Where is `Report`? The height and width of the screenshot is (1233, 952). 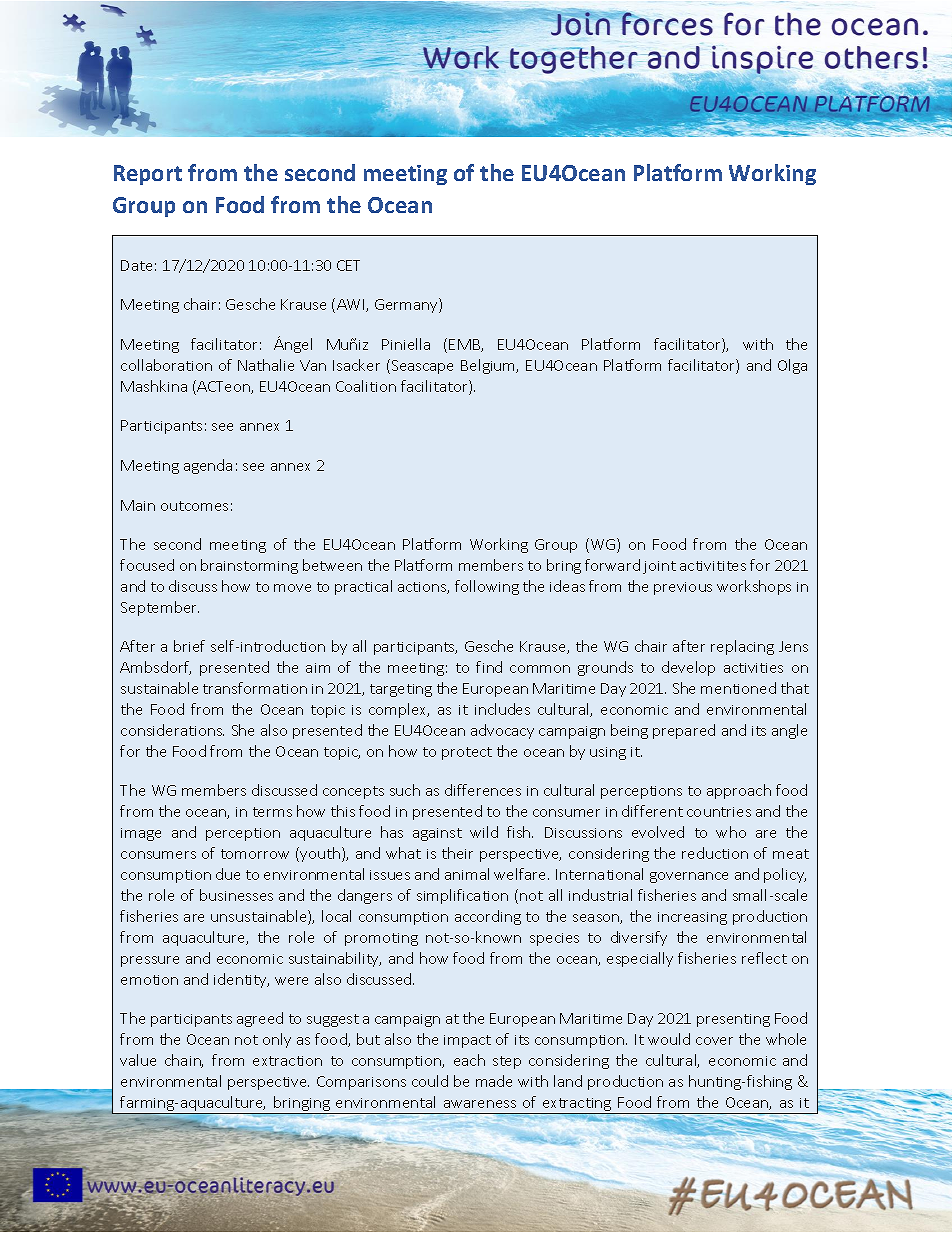 Report is located at coordinates (148, 175).
